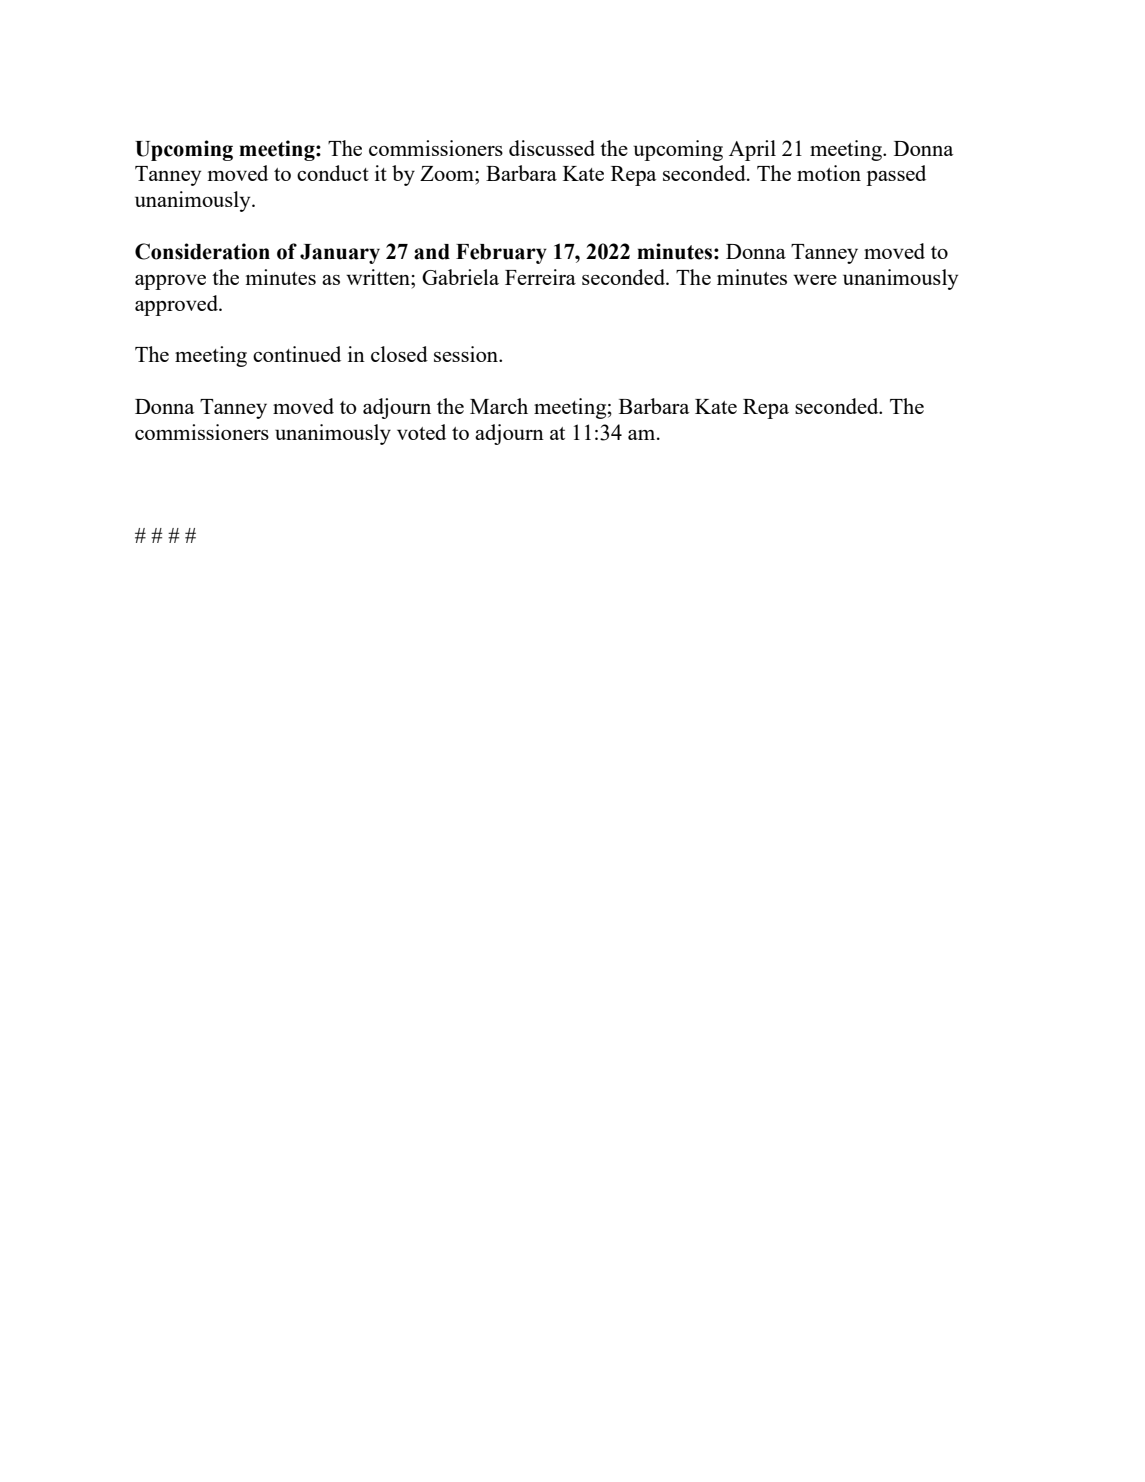 The width and height of the screenshot is (1145, 1482). Describe the element at coordinates (552, 148) in the screenshot. I see `discussed` at that location.
